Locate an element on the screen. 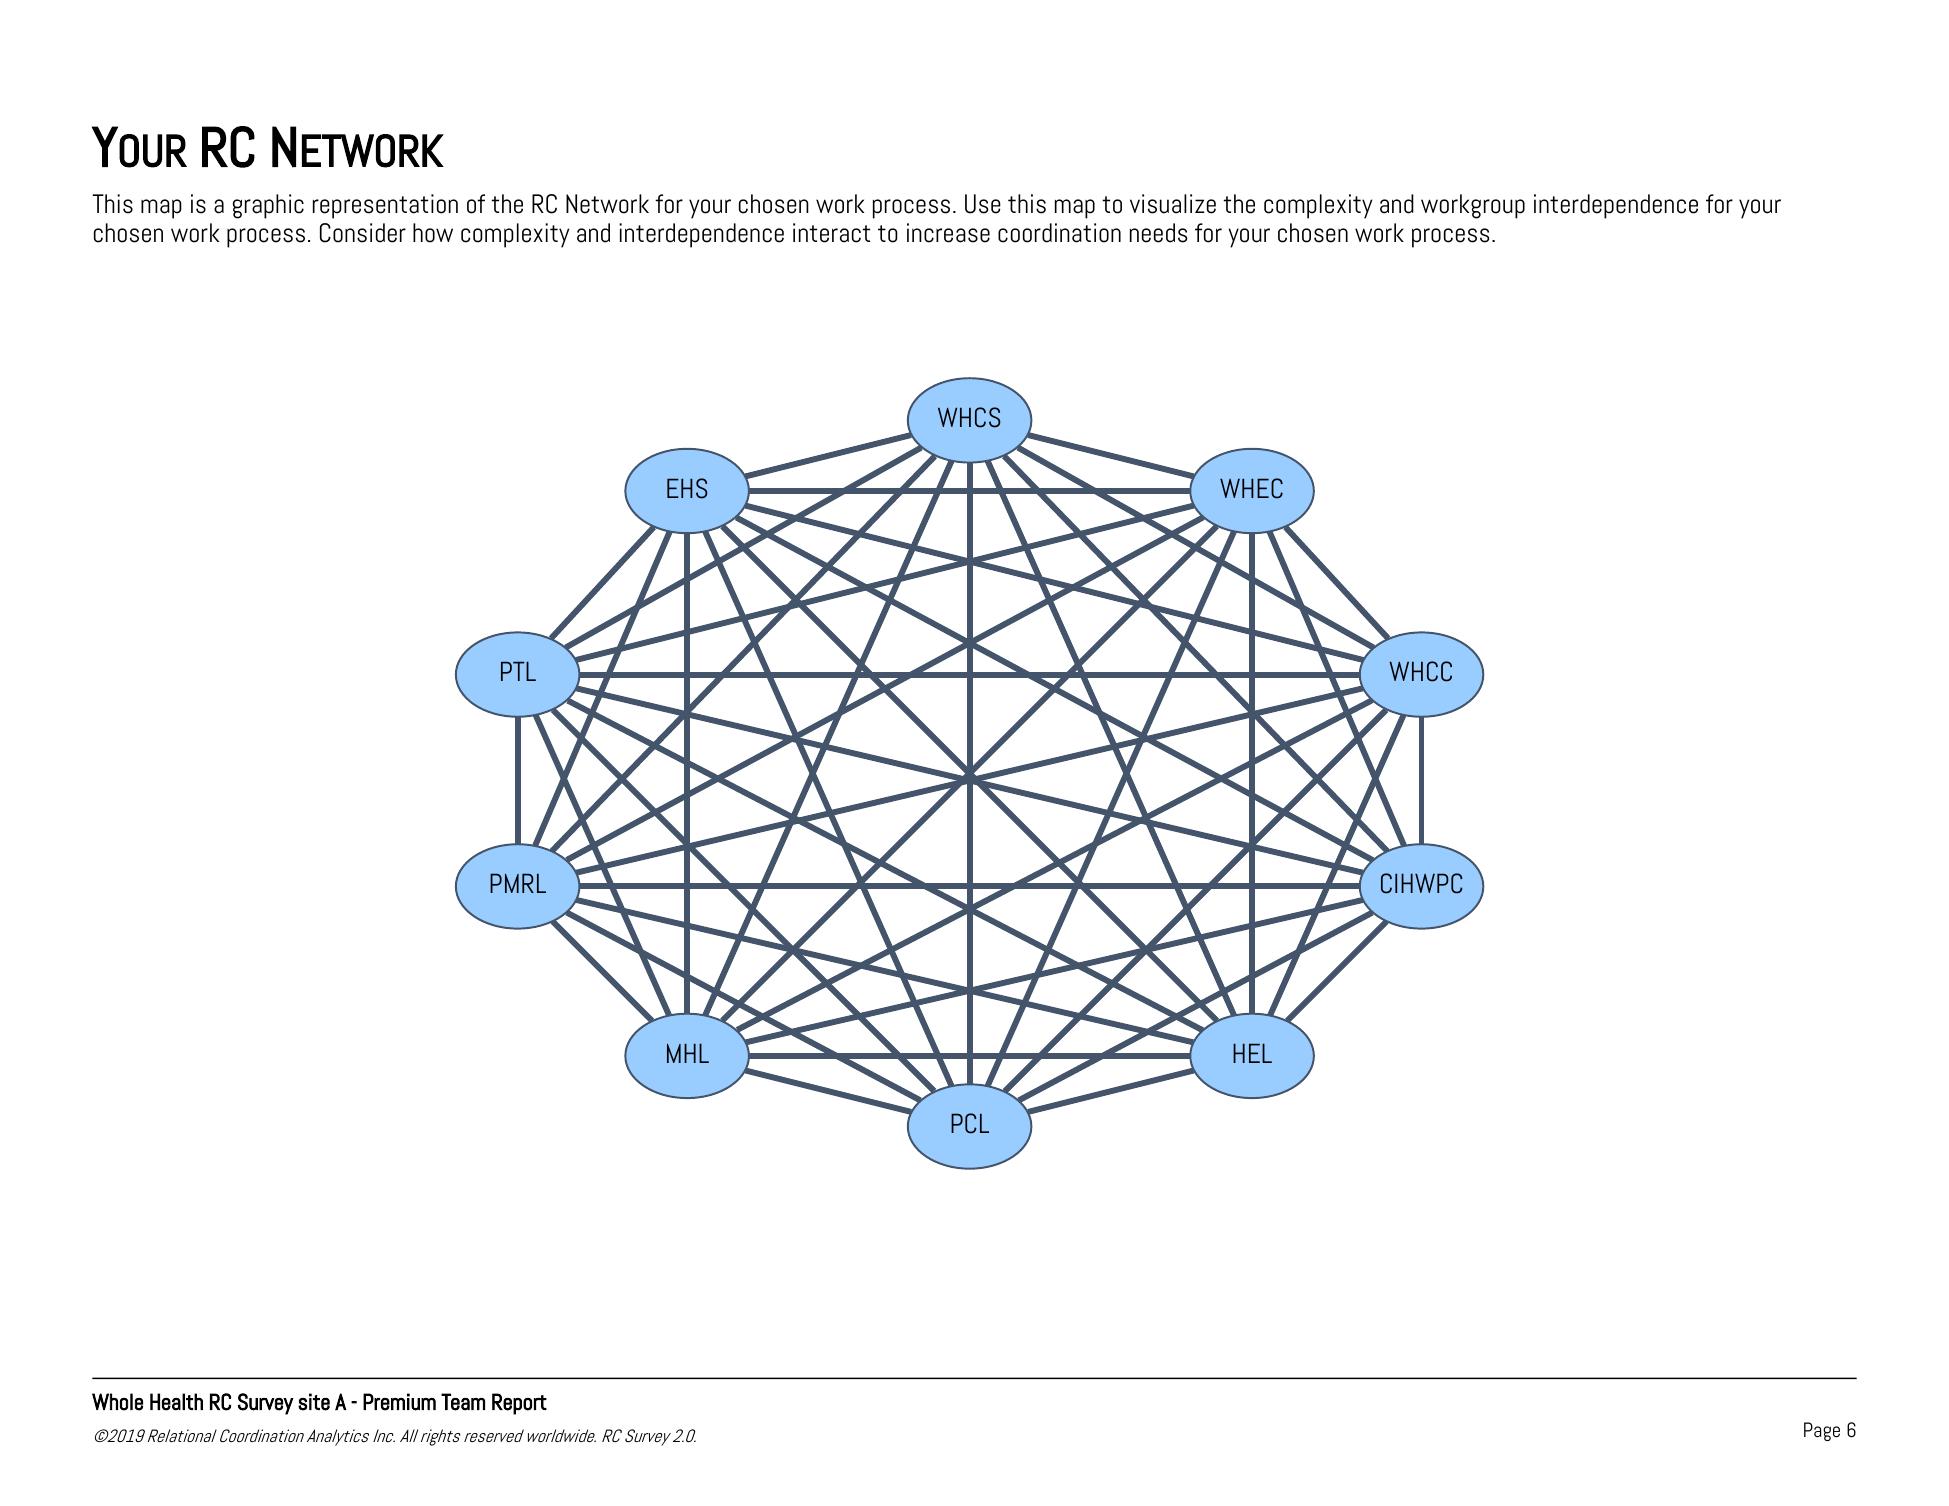  Page is located at coordinates (1822, 1431).
